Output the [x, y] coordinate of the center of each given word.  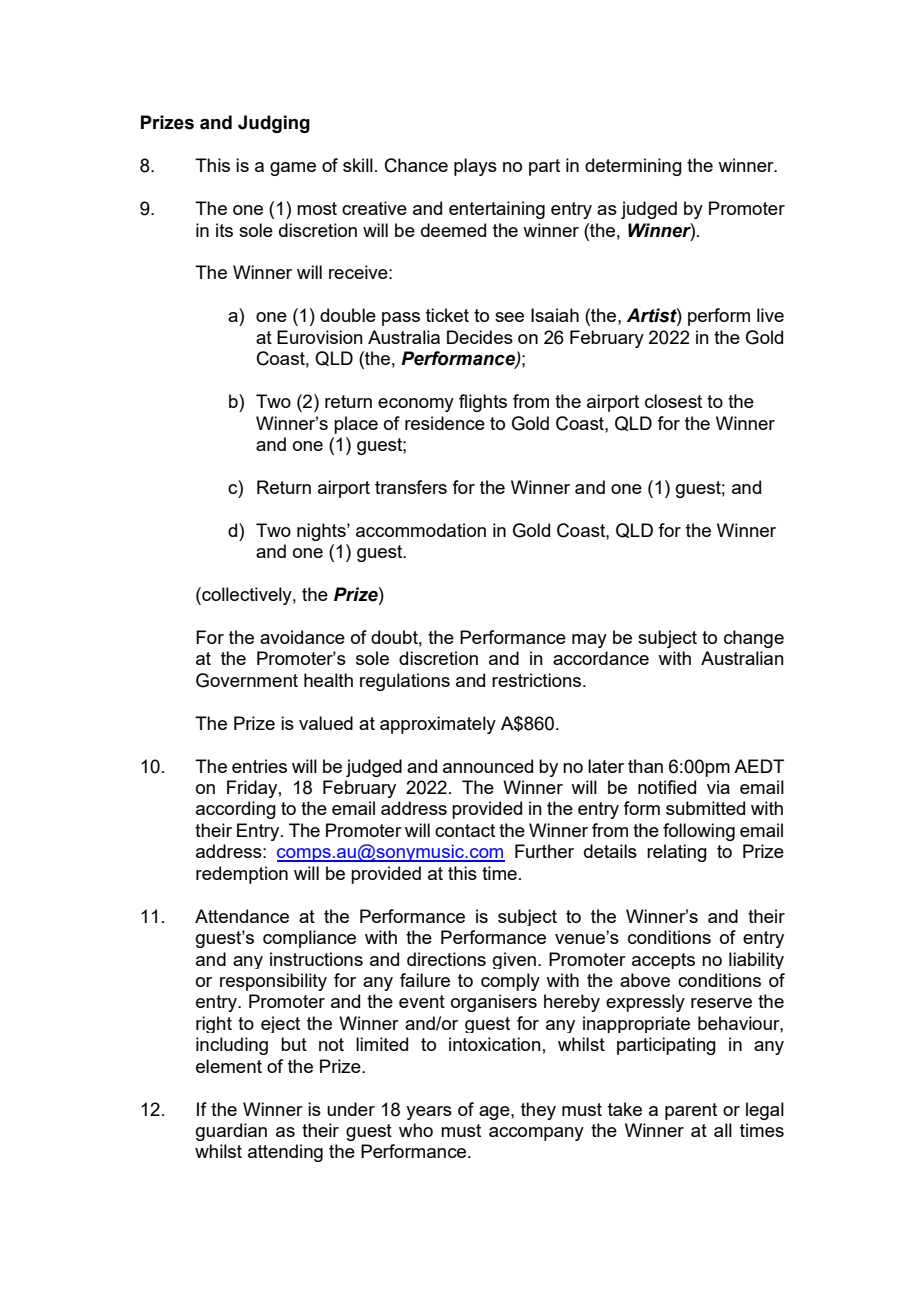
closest [673, 401]
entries [259, 766]
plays [475, 167]
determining [633, 167]
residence [445, 423]
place [356, 425]
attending [285, 1153]
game [293, 169]
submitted [705, 808]
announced [488, 766]
